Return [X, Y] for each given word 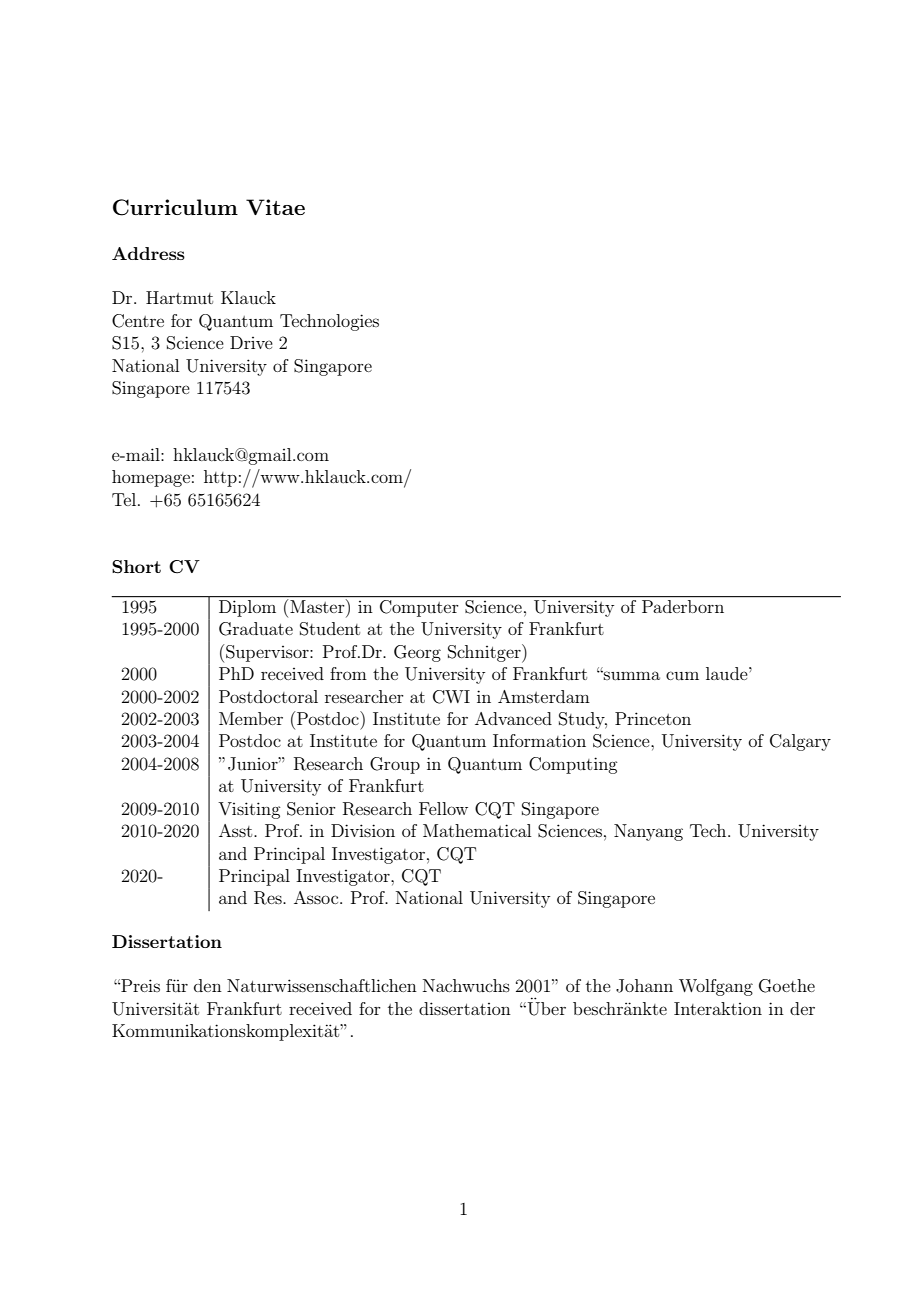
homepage [151, 478]
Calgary [800, 742]
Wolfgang [716, 987]
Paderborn [683, 605]
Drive [251, 342]
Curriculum [175, 207]
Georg [417, 653]
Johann [644, 986]
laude [728, 673]
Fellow [443, 808]
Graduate [256, 629]
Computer [419, 607]
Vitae [275, 207]
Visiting [249, 810]
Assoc [317, 897]
